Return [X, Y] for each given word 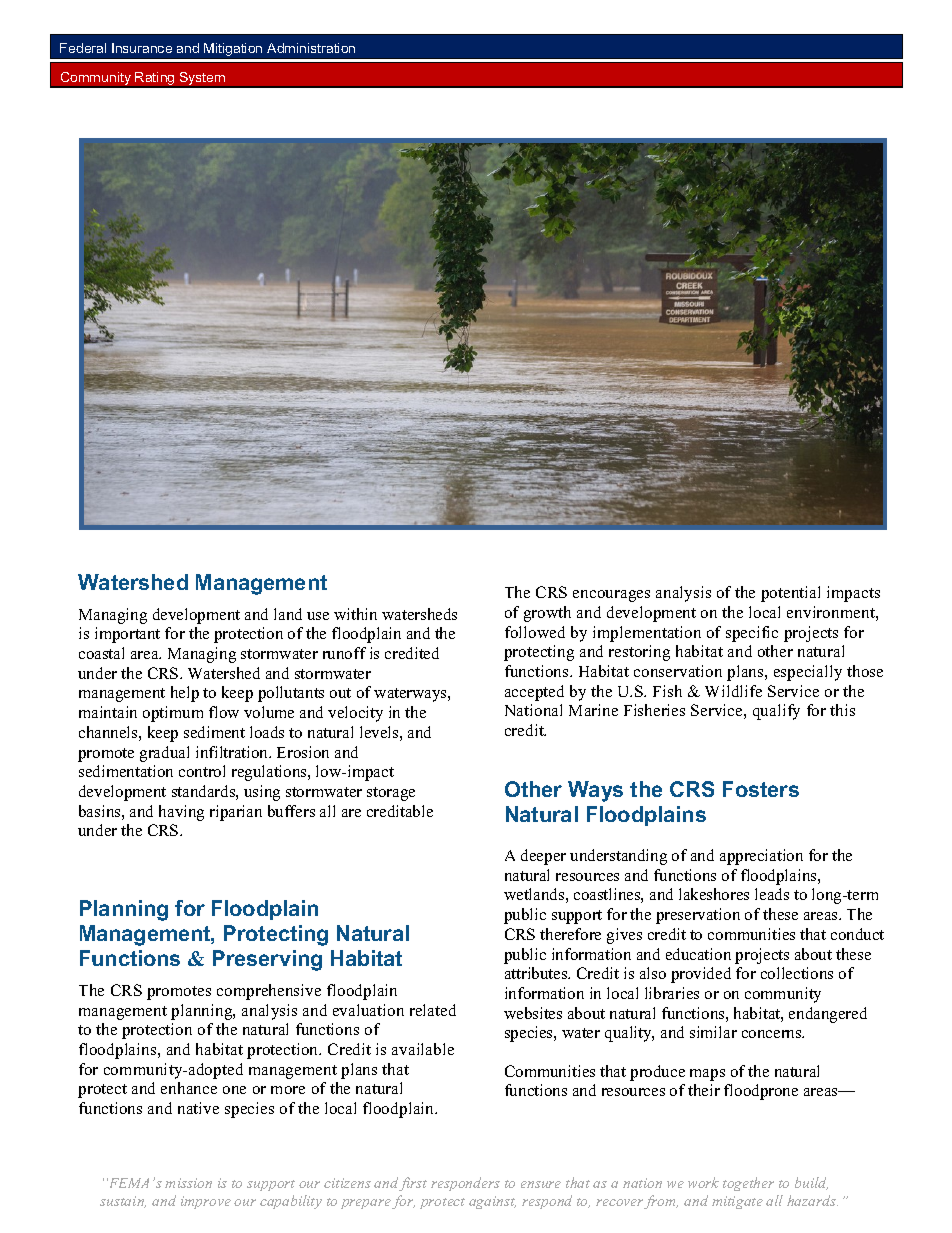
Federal [83, 48]
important [127, 635]
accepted [534, 693]
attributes [537, 973]
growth [547, 614]
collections [797, 973]
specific [752, 634]
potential [790, 594]
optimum [173, 714]
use [318, 616]
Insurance [142, 48]
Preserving [267, 960]
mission [188, 1183]
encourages [611, 596]
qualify [776, 712]
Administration [311, 48]
